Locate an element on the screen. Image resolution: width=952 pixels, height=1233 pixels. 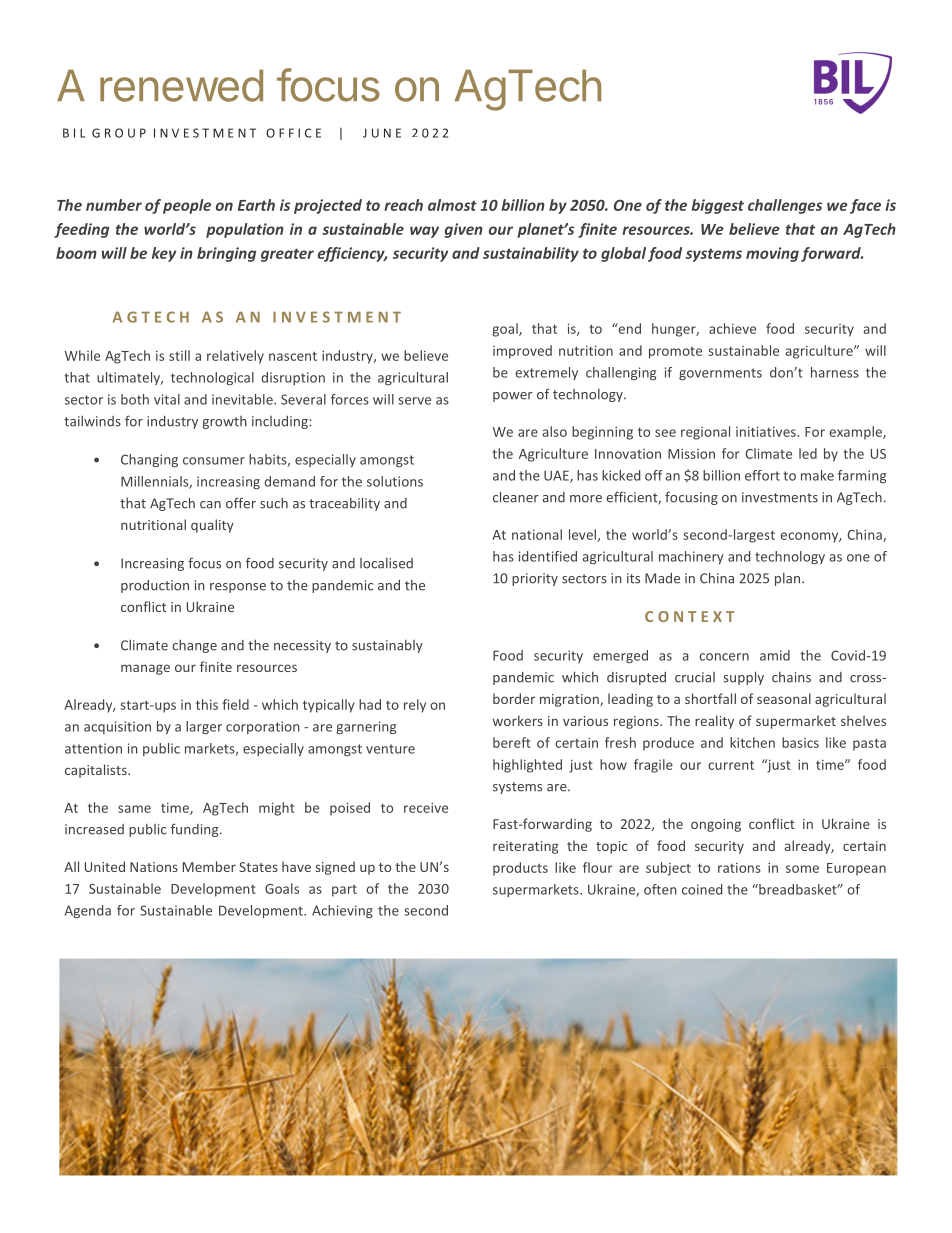
still is located at coordinates (179, 355).
